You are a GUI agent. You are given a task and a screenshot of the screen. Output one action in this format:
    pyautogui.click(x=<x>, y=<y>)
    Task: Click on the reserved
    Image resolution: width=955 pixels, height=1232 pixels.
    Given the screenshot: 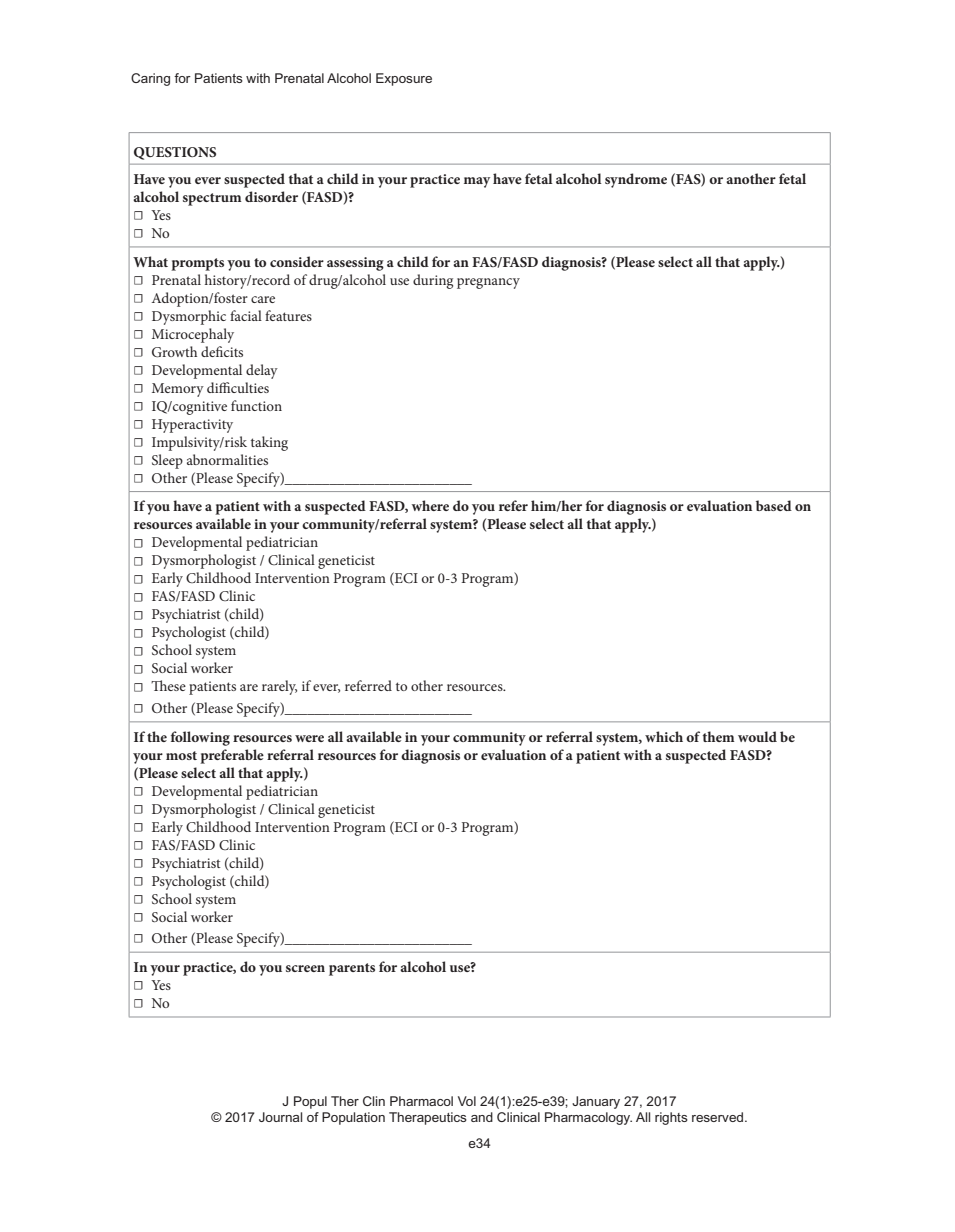 What is the action you would take?
    pyautogui.click(x=719, y=1117)
